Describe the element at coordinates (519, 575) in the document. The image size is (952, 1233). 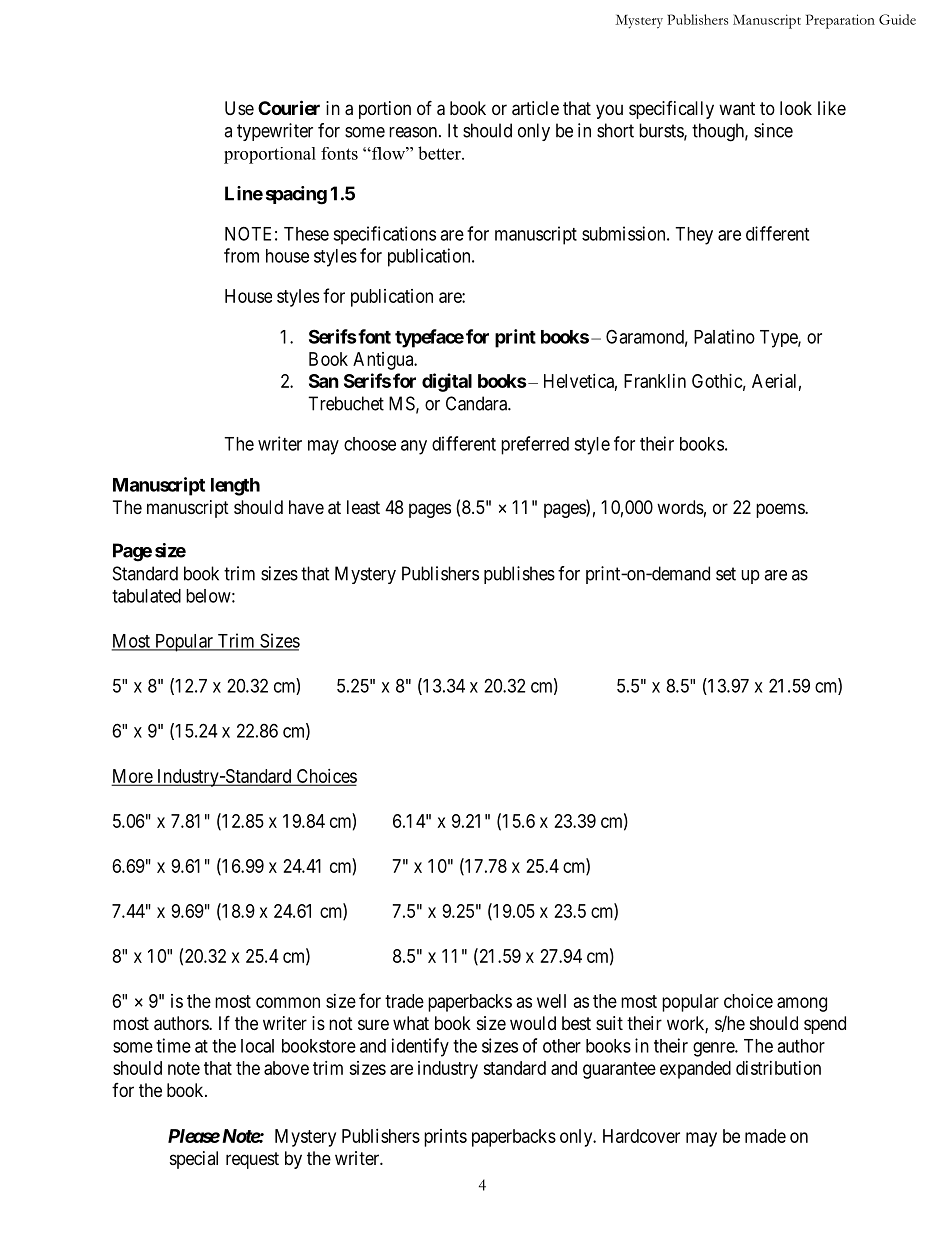
I see `publishes` at that location.
